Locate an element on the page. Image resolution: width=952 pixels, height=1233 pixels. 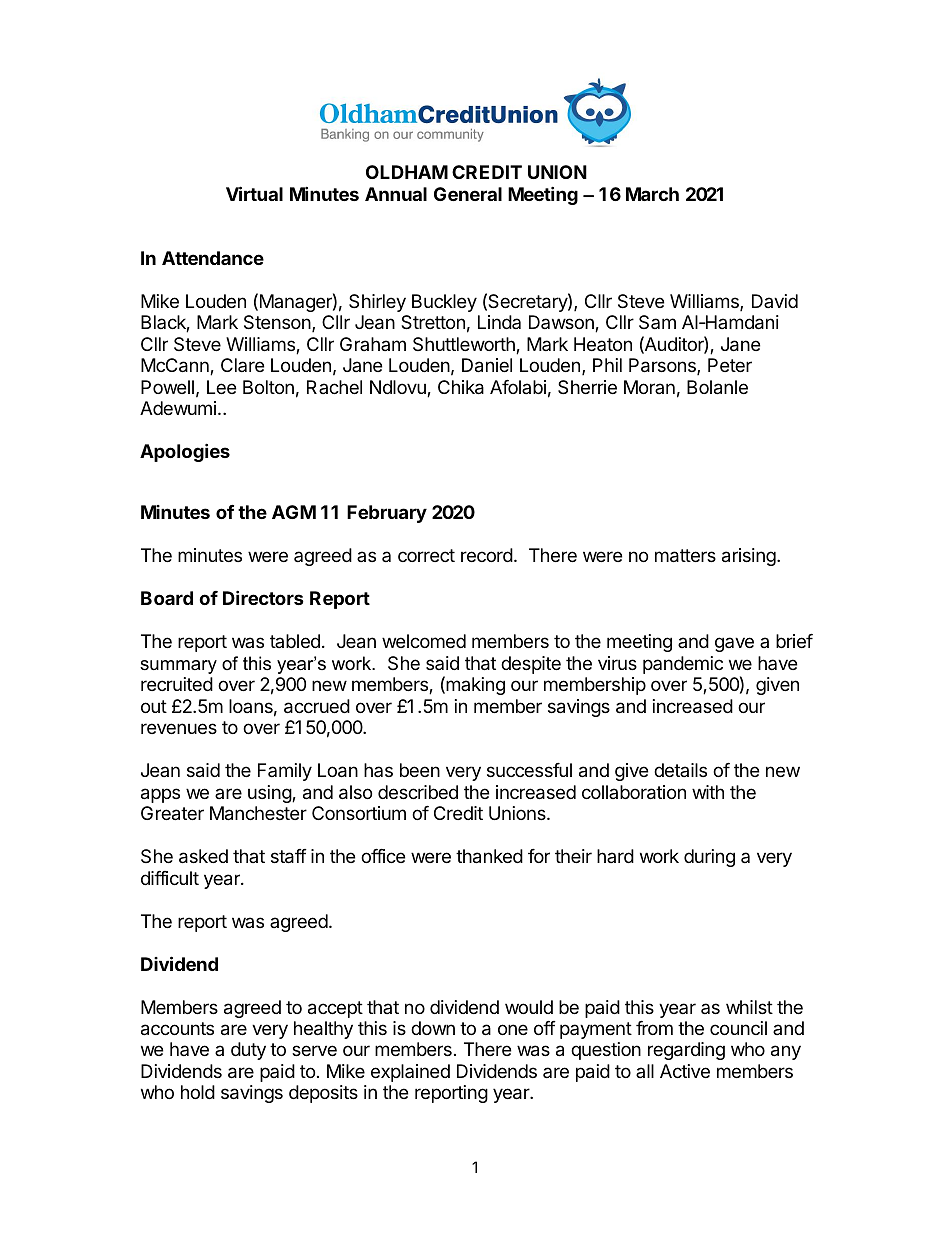
March is located at coordinates (652, 194).
